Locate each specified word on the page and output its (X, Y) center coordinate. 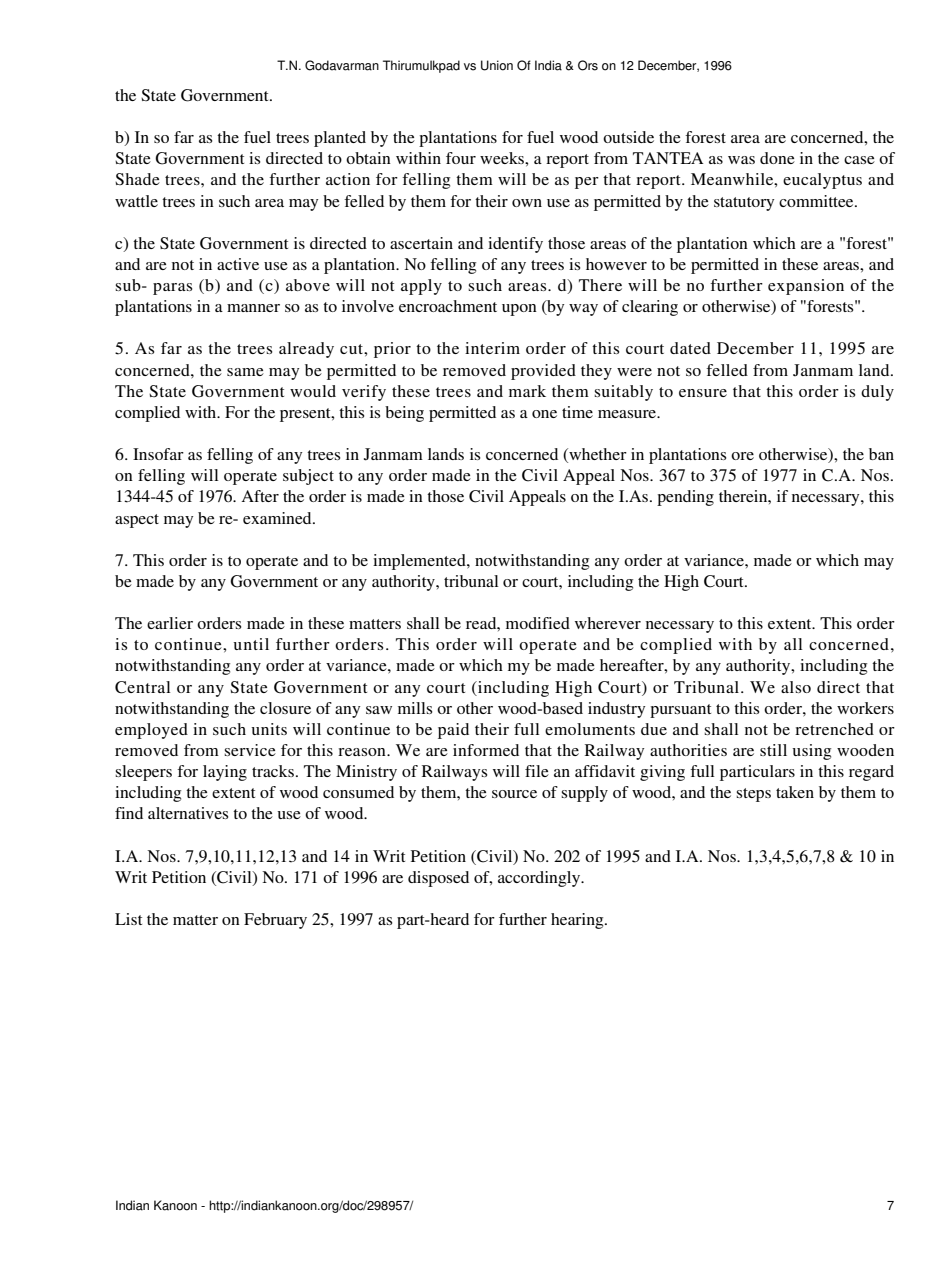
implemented (420, 562)
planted (340, 139)
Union (497, 65)
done (777, 158)
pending (685, 498)
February (275, 921)
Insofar (158, 454)
